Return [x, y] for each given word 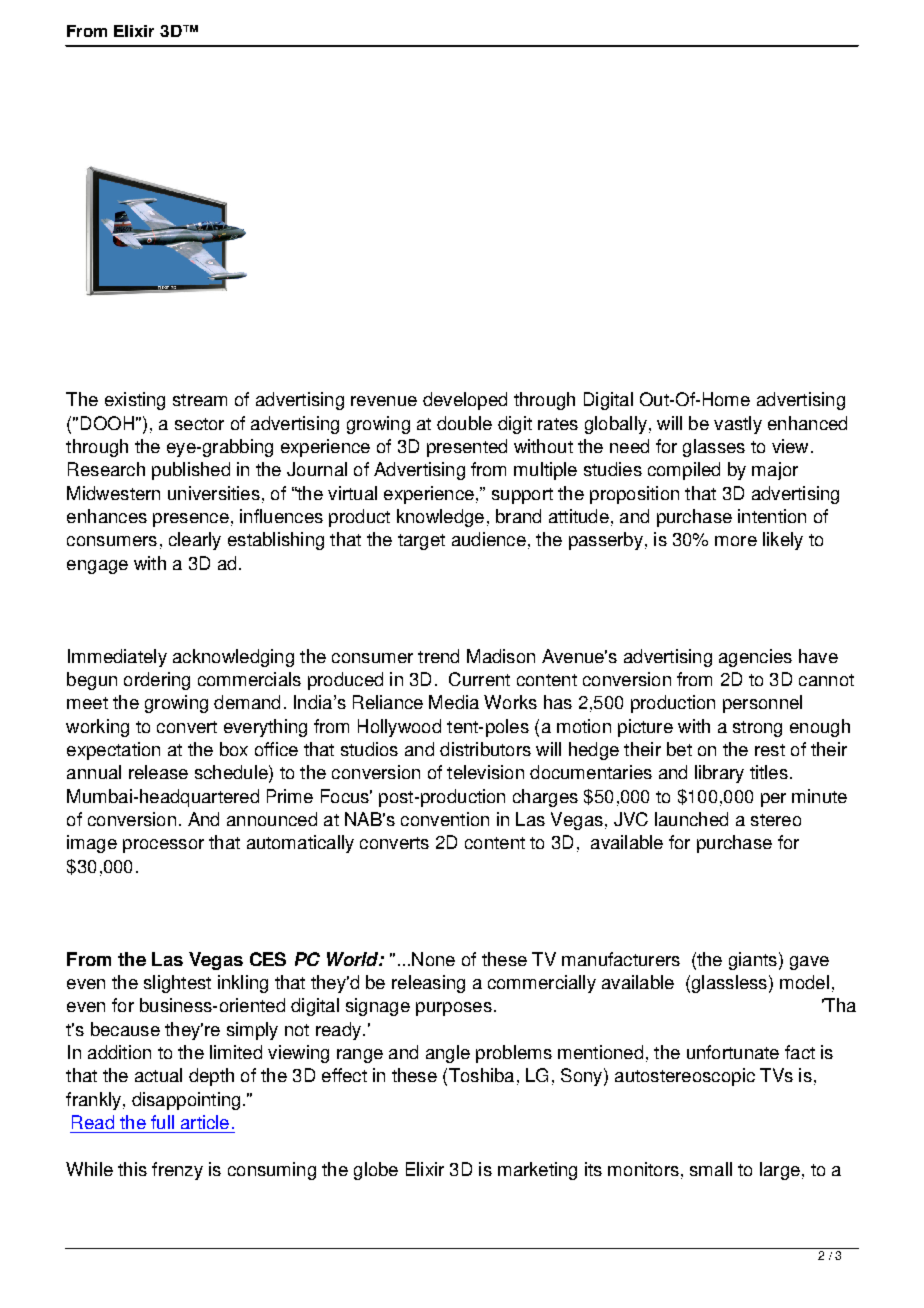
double [464, 423]
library [719, 774]
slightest [177, 984]
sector [199, 424]
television [485, 772]
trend [438, 656]
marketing [537, 1171]
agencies [755, 658]
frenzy [177, 1171]
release [158, 772]
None [433, 959]
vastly [738, 425]
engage [97, 567]
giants [753, 961]
